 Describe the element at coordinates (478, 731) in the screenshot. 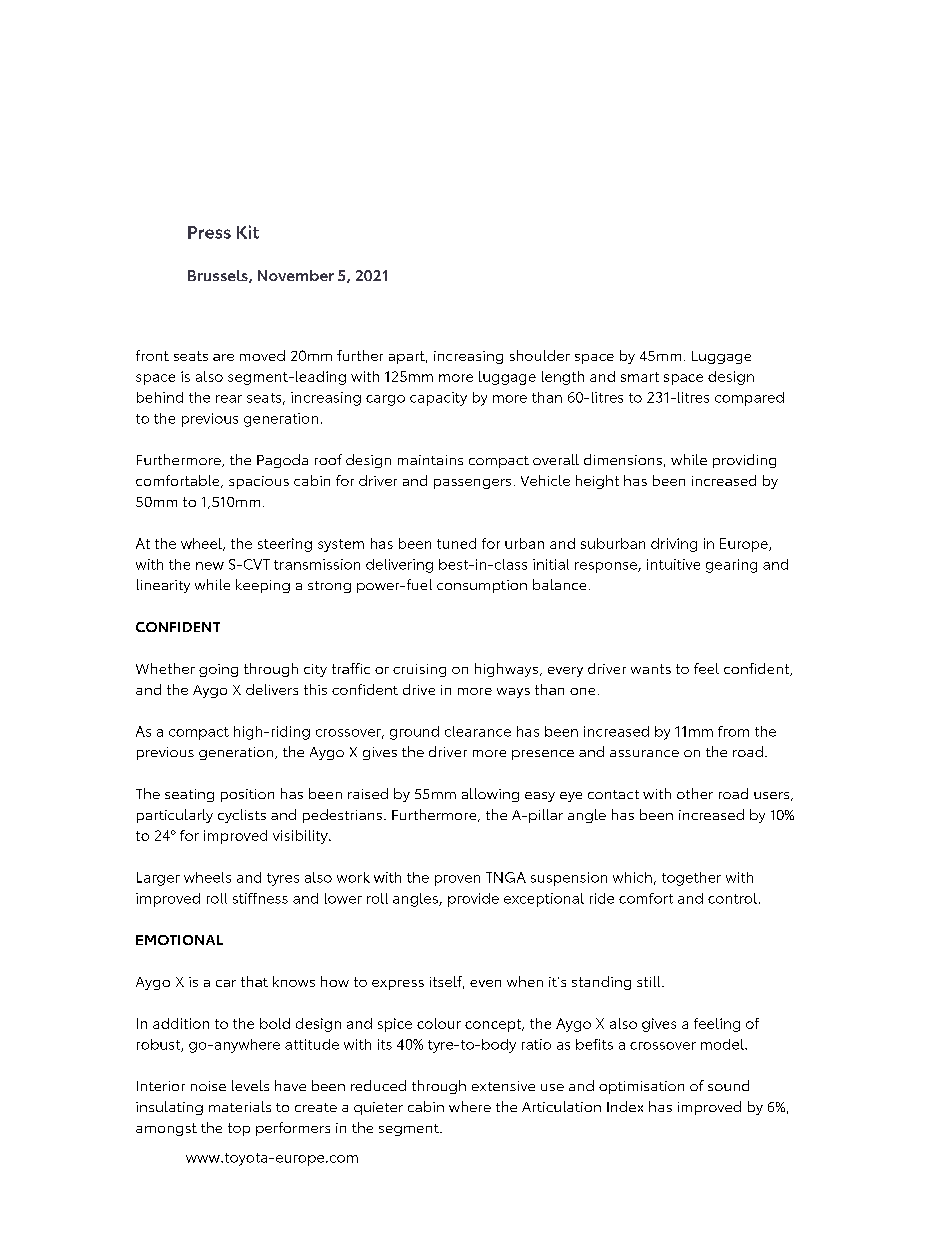

I see `clearance` at that location.
